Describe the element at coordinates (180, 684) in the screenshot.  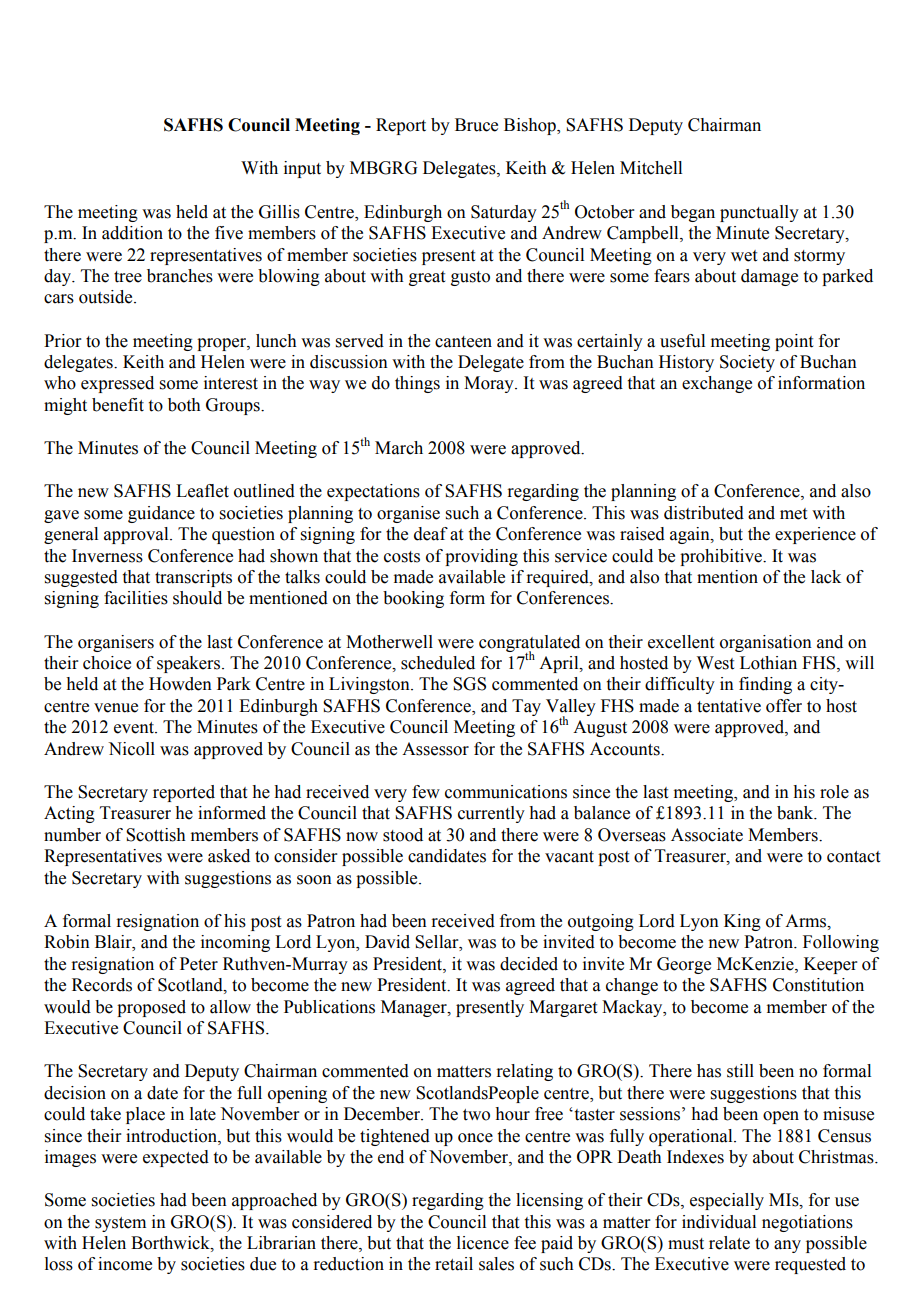
I see `Howden` at that location.
